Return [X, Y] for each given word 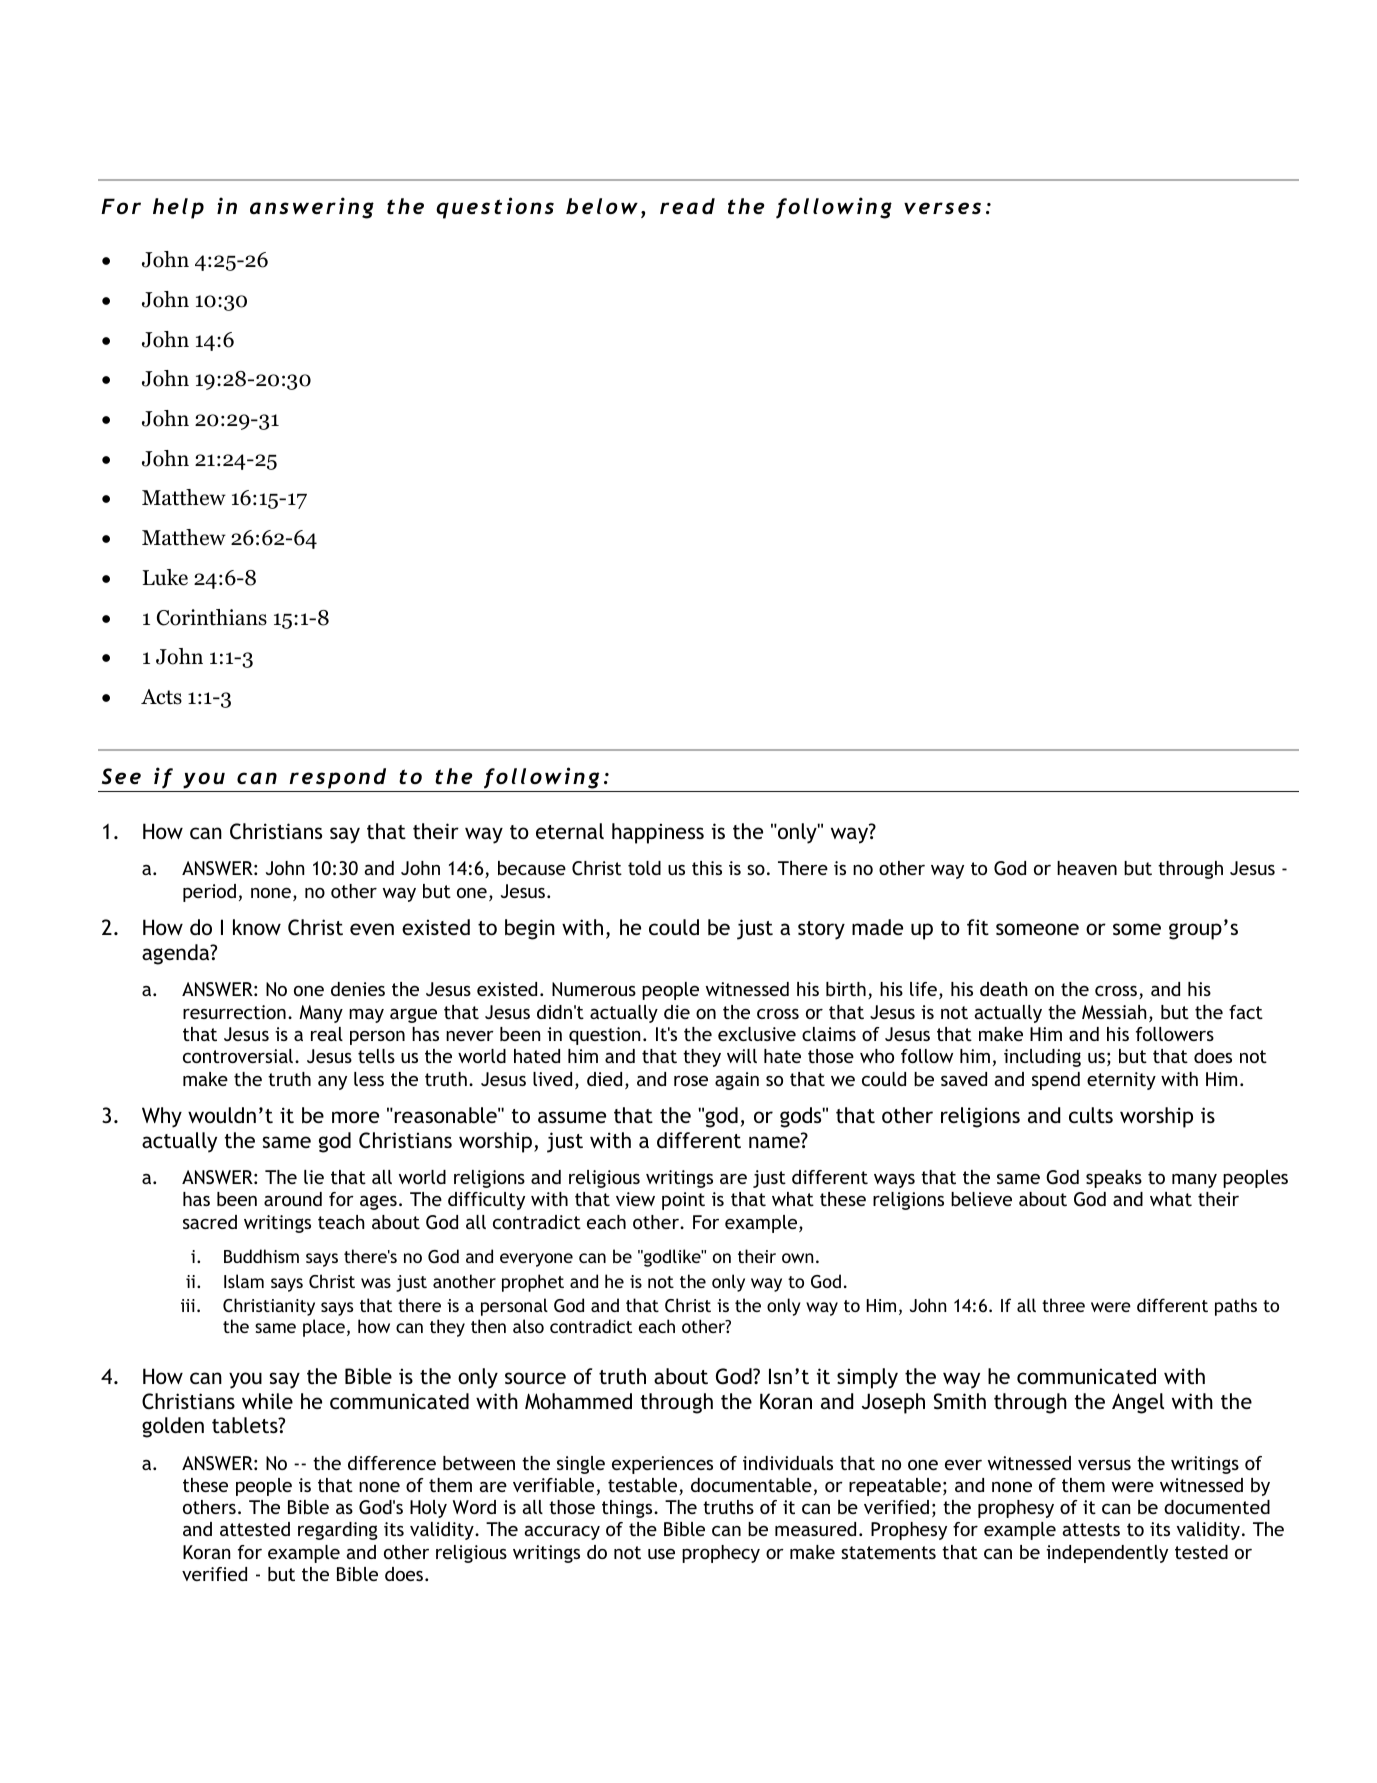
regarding [338, 1531]
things [628, 1509]
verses [942, 208]
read [687, 206]
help [178, 208]
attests [1091, 1529]
